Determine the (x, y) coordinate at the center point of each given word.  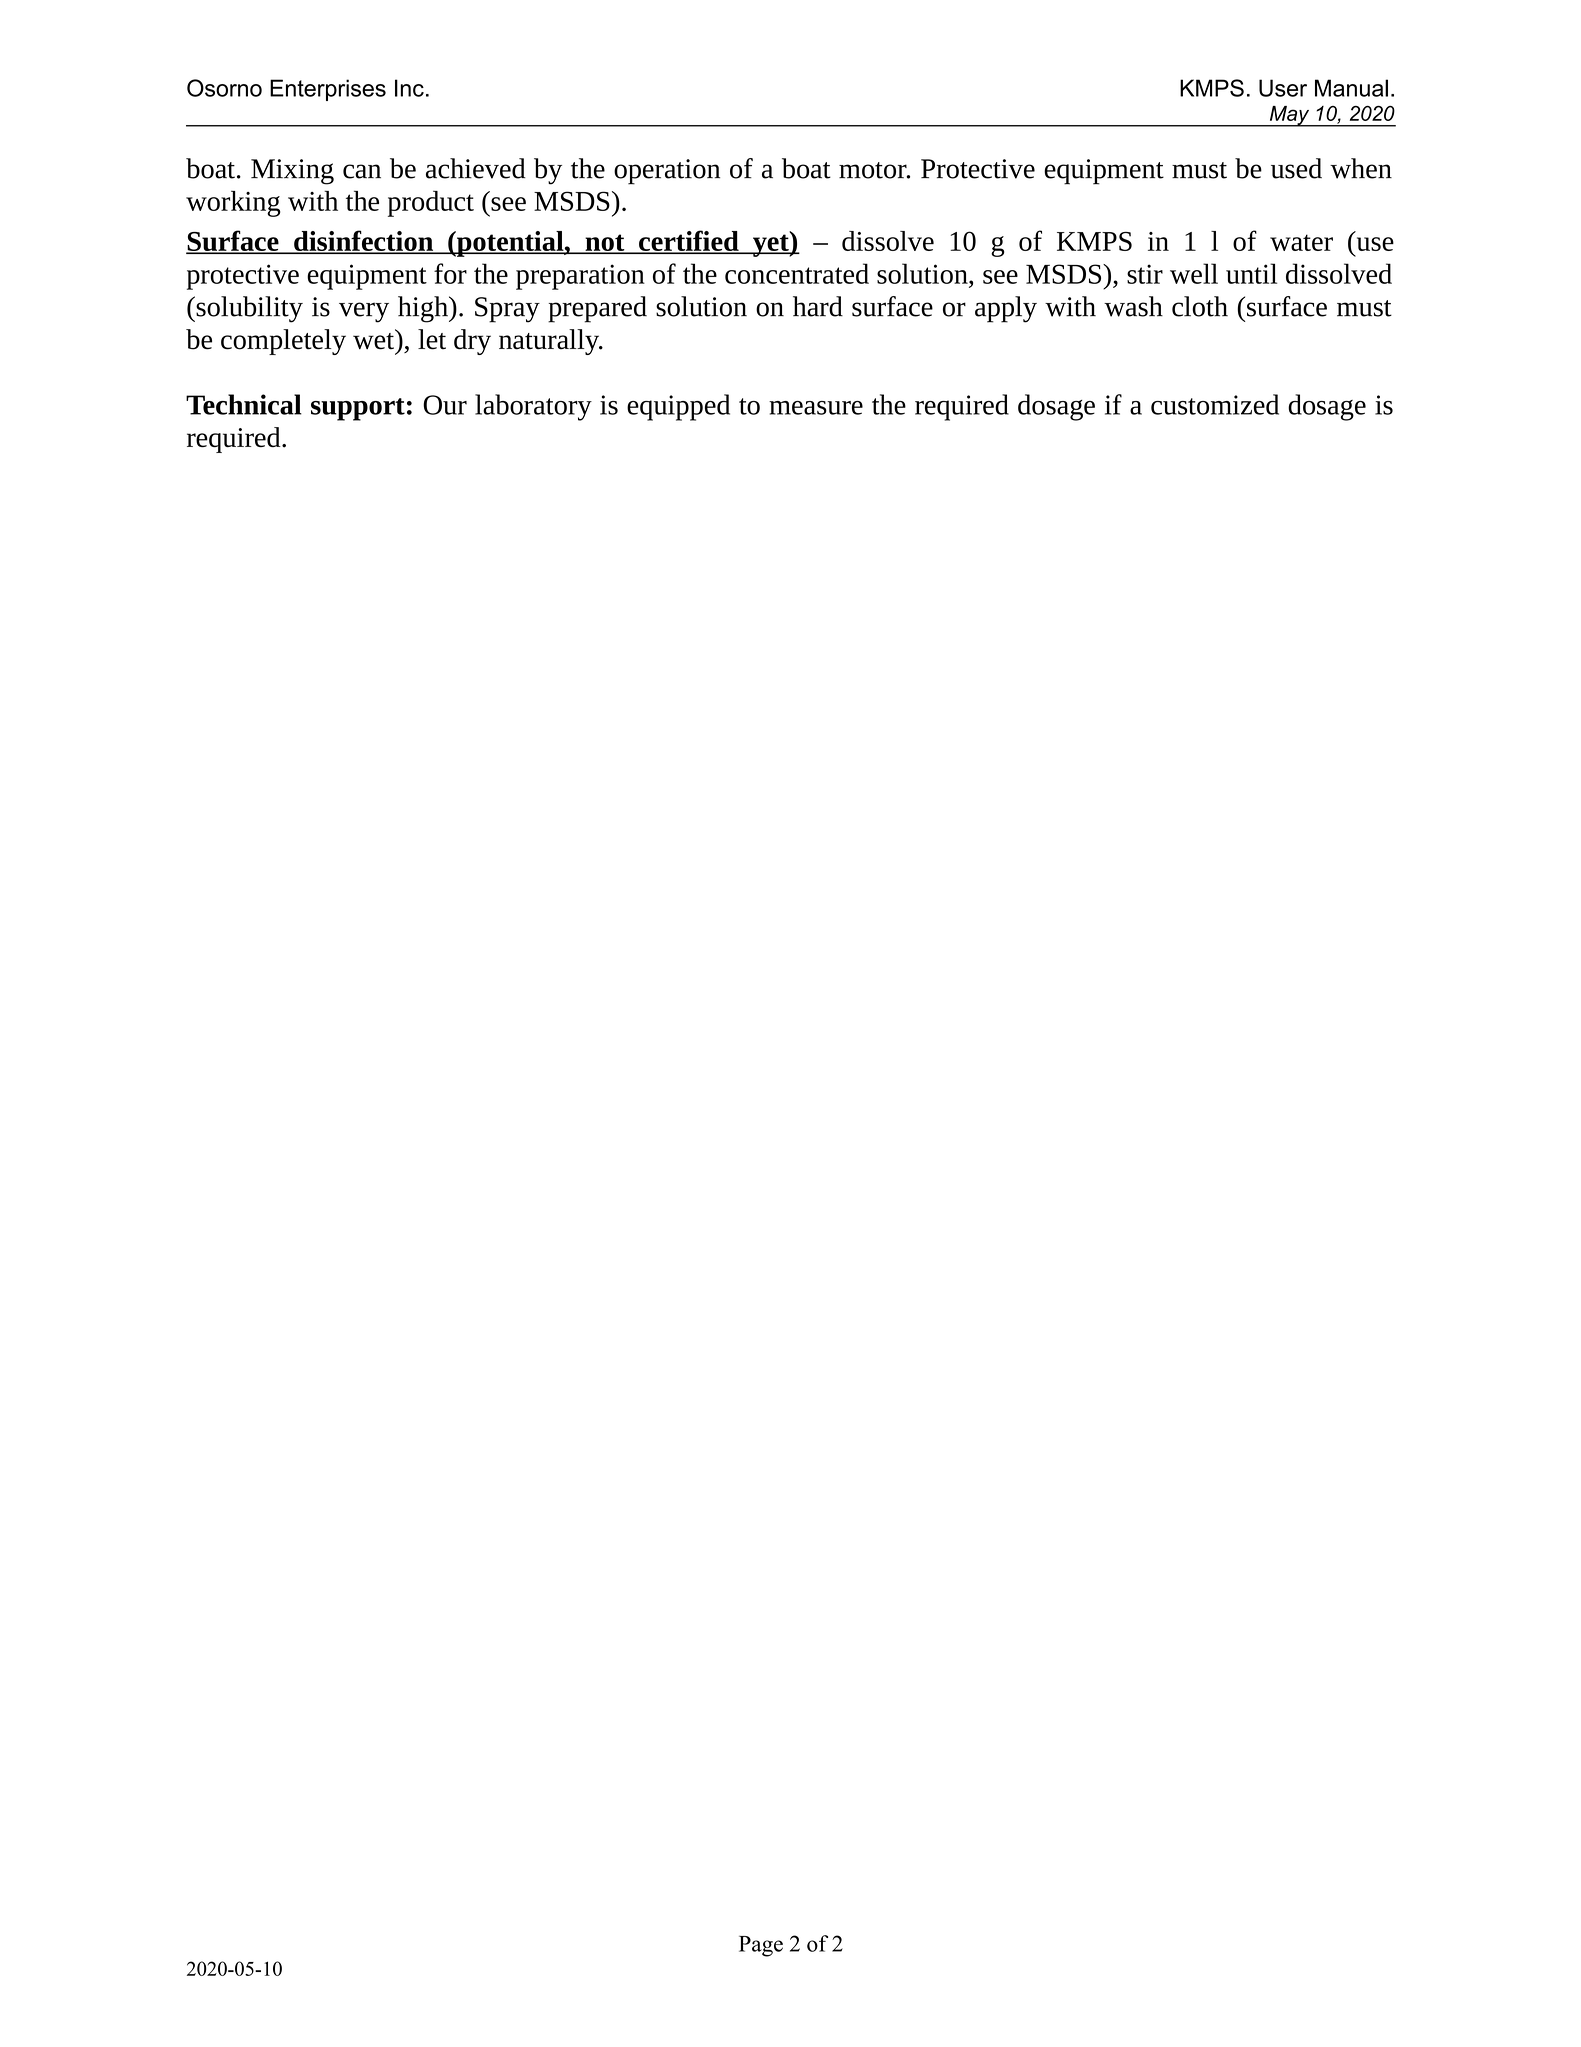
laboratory (533, 407)
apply (1006, 309)
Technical (244, 404)
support (358, 409)
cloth (1200, 306)
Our (445, 405)
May (1289, 116)
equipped (678, 407)
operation (667, 172)
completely (283, 342)
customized (1215, 404)
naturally (550, 342)
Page (761, 1946)
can (362, 171)
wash (1133, 306)
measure (816, 408)
